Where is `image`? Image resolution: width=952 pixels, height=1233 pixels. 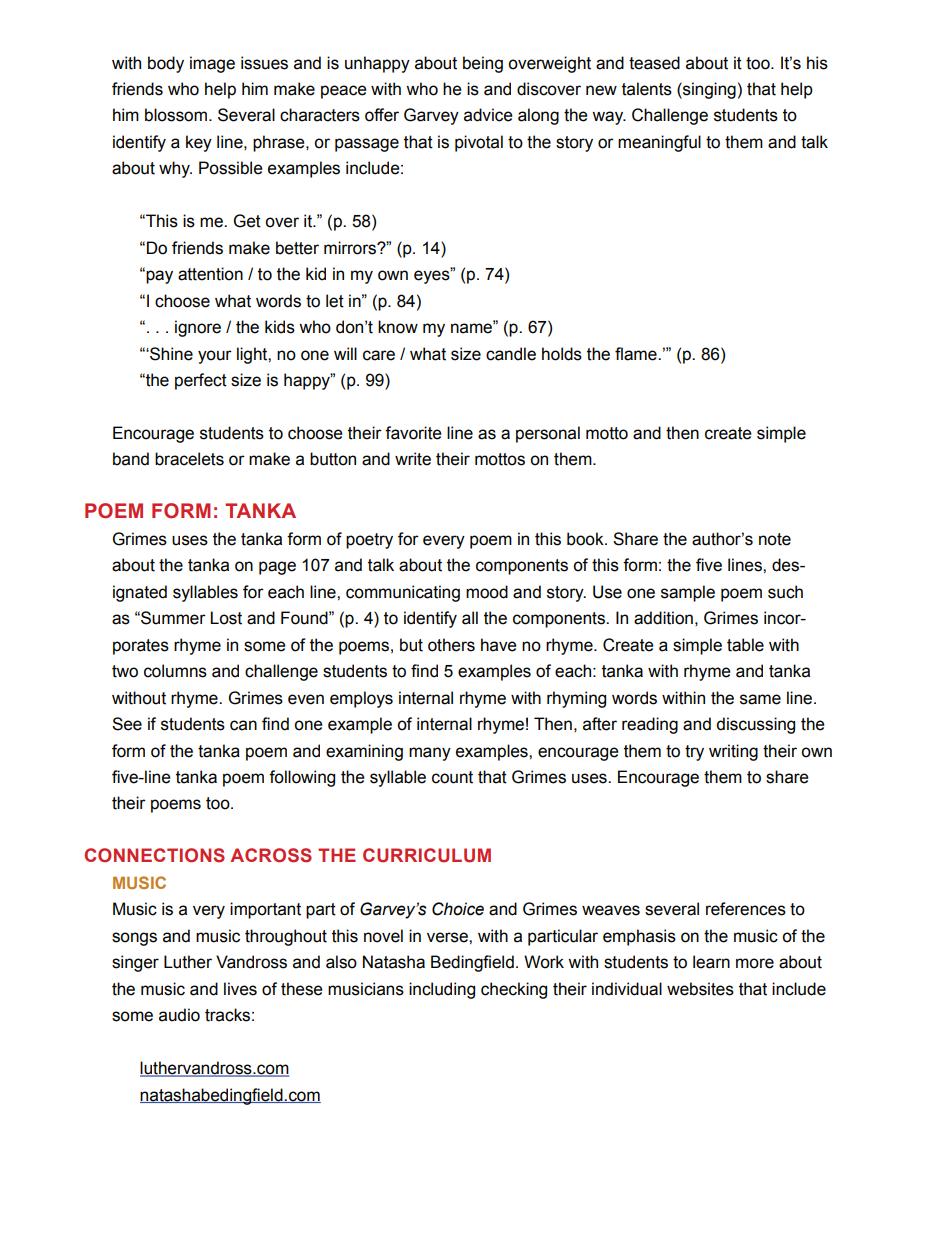
image is located at coordinates (212, 64).
